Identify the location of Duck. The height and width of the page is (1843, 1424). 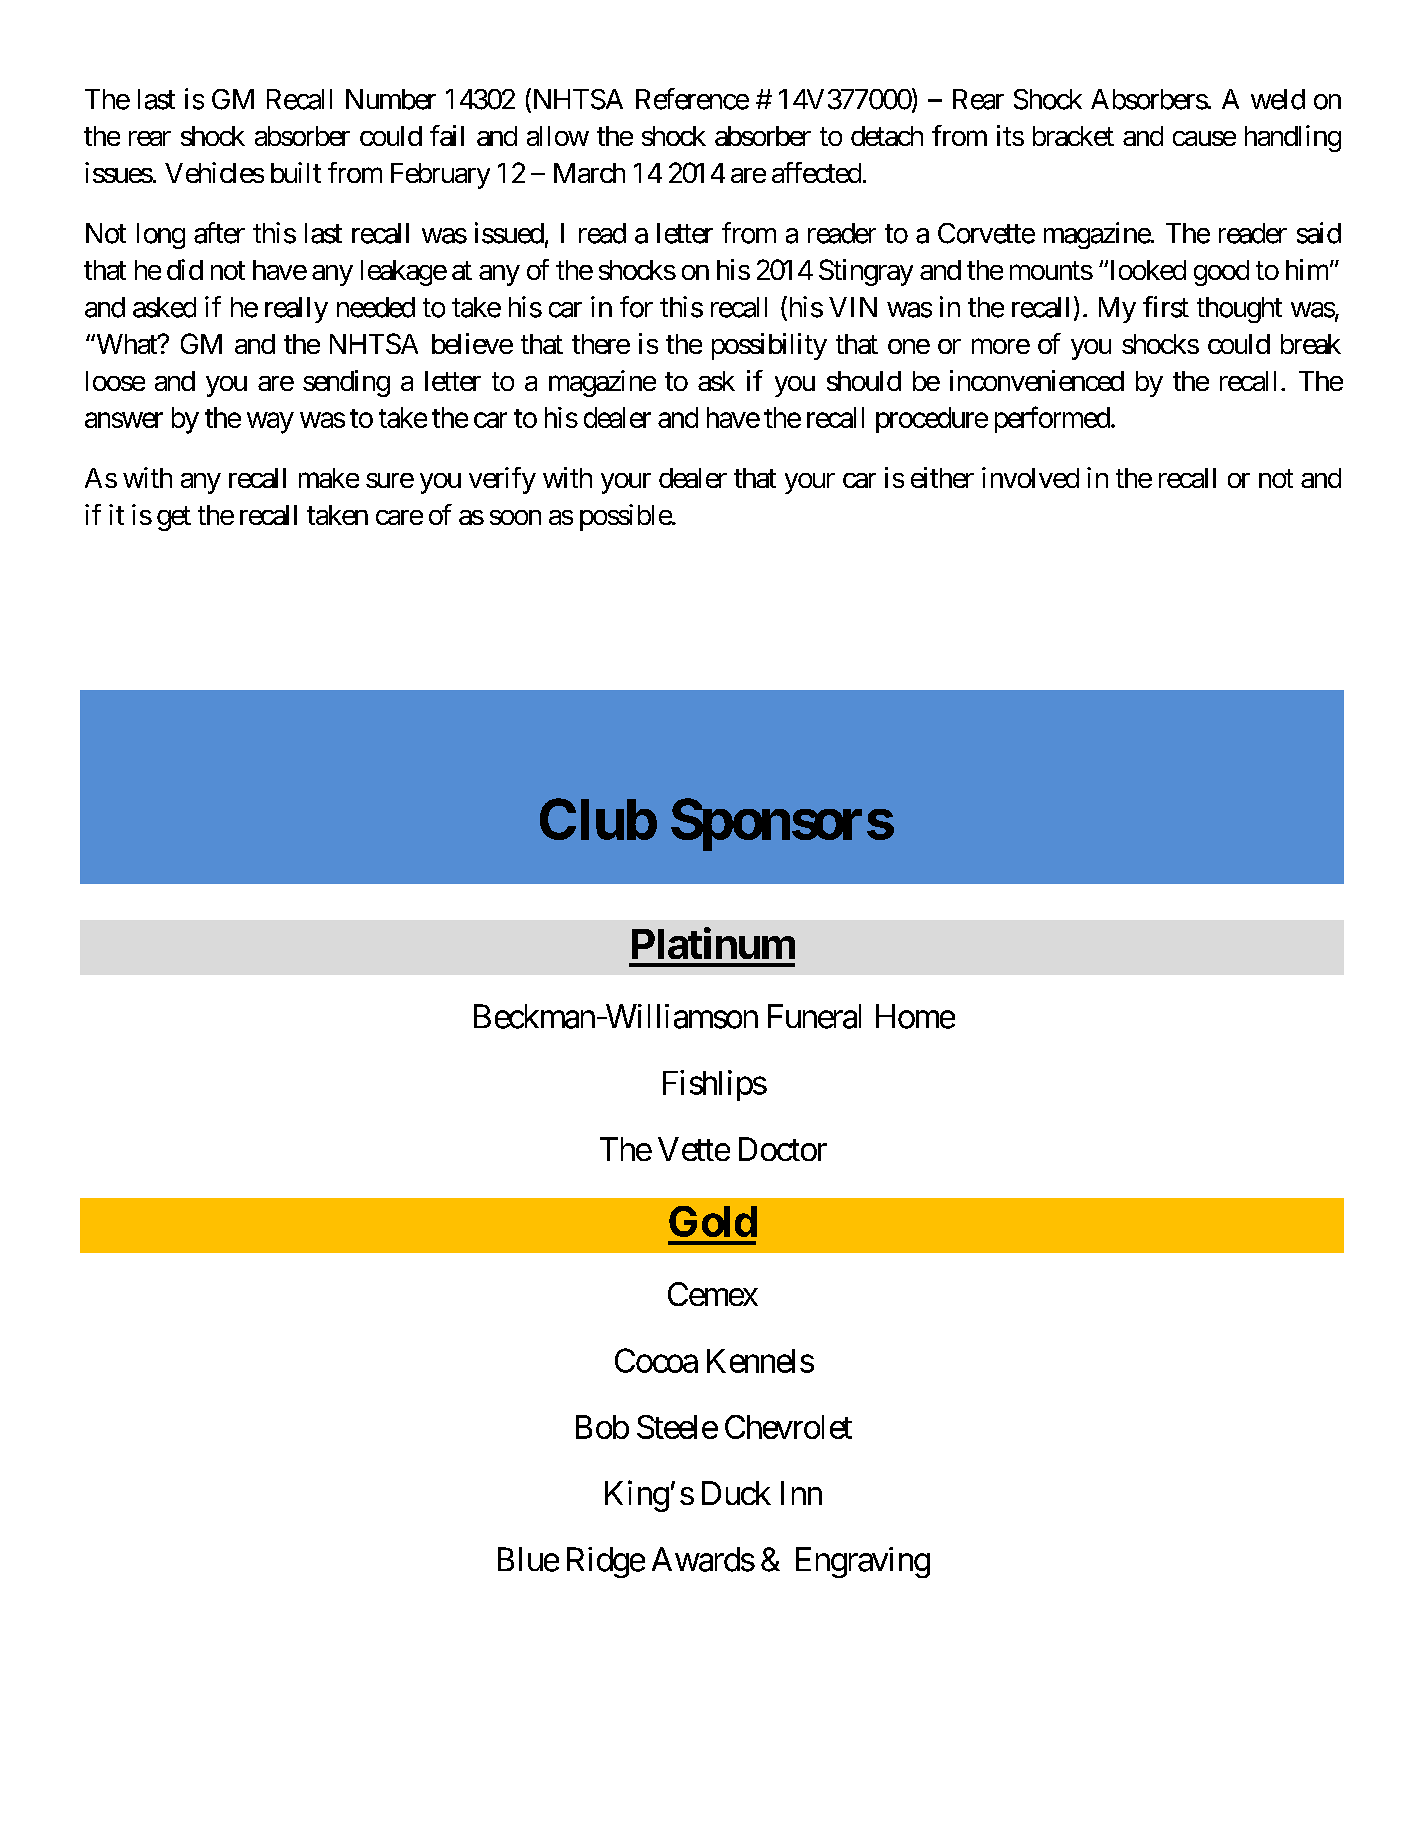
(736, 1493).
